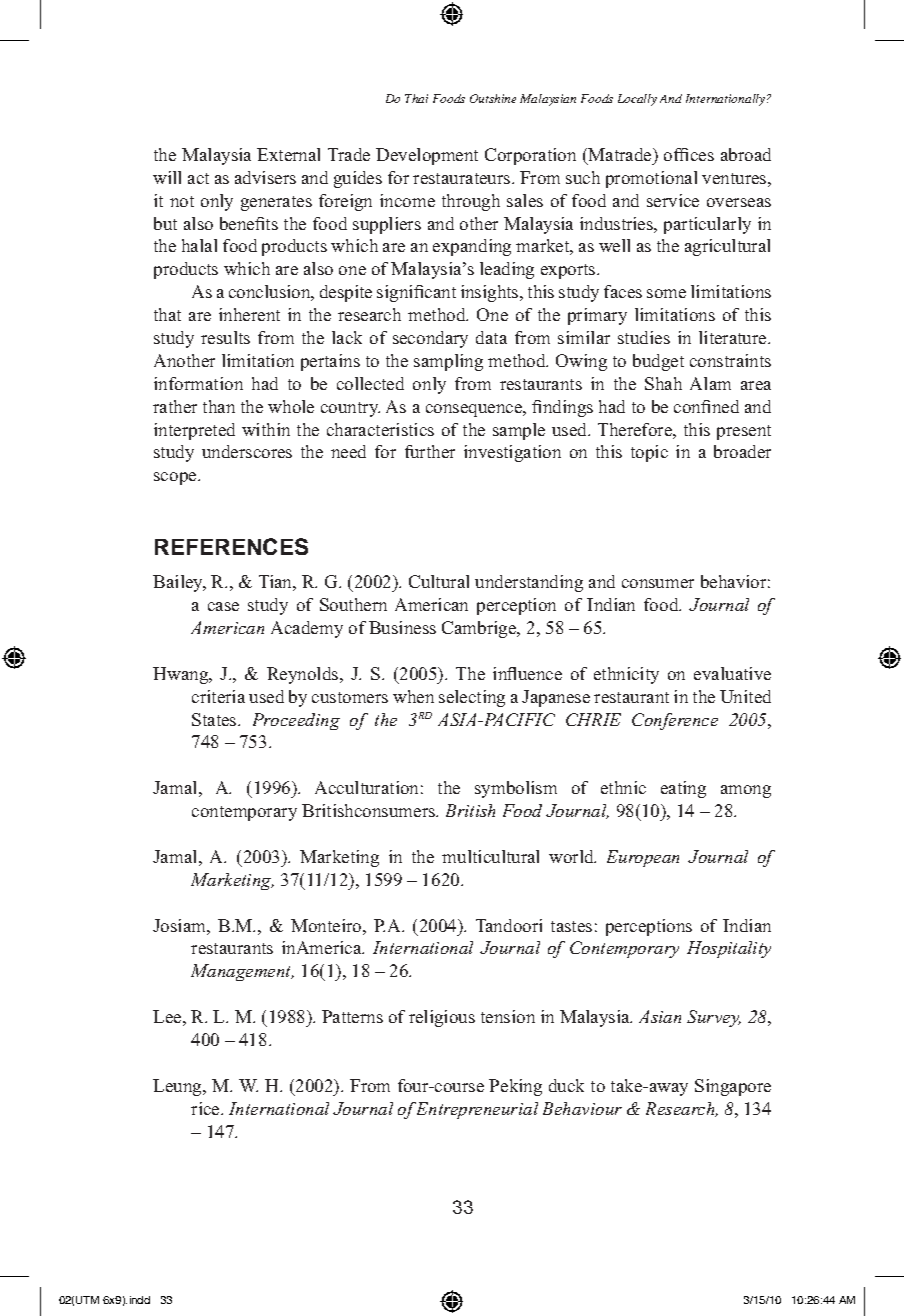 This document has height=1316, width=904. What do you see at coordinates (649, 453) in the document?
I see `topic` at bounding box center [649, 453].
